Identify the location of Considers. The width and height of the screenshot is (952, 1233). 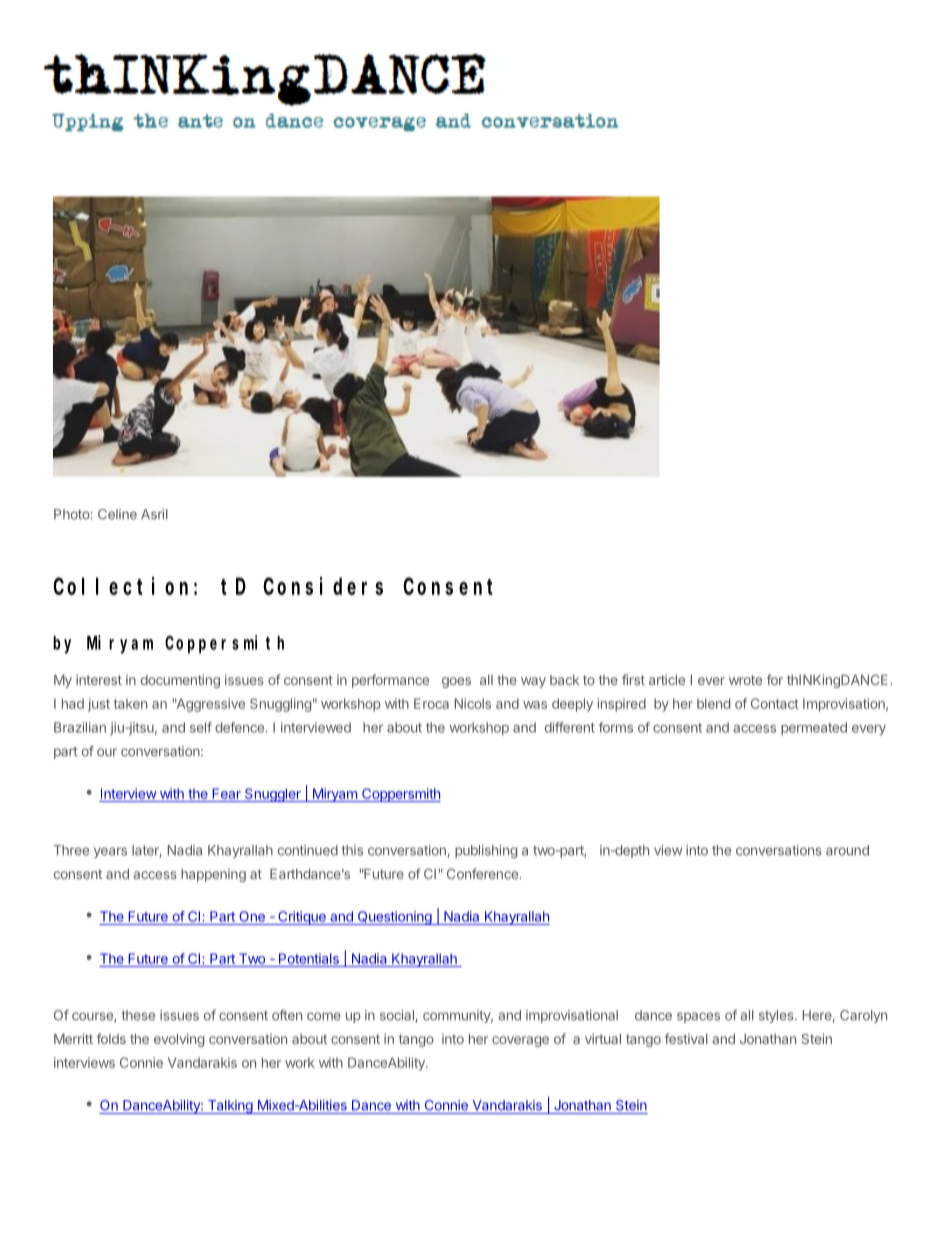
(323, 586).
